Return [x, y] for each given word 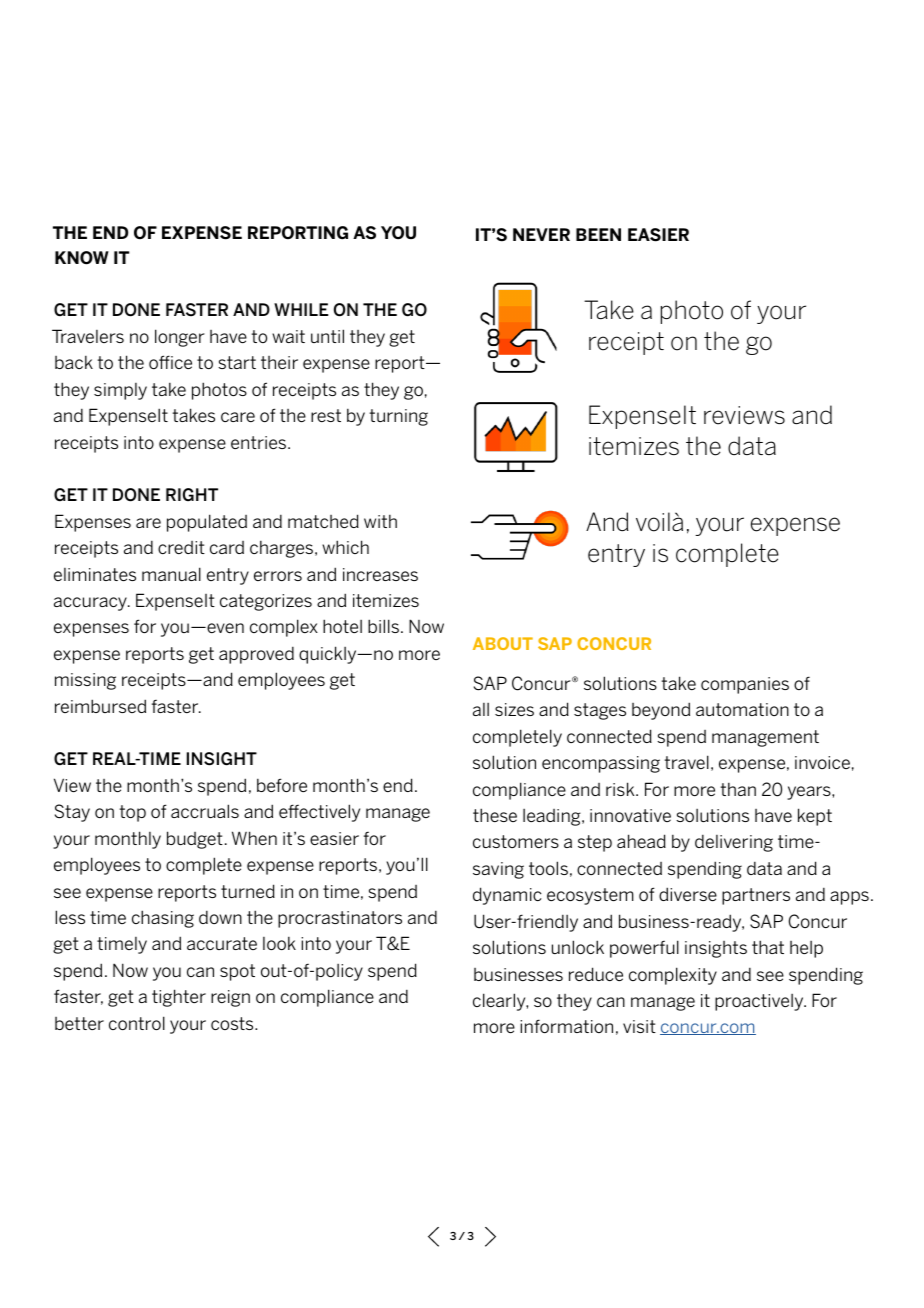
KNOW [82, 258]
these [495, 815]
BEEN [598, 234]
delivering [734, 843]
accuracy [91, 604]
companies [745, 685]
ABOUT [503, 643]
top [132, 813]
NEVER [541, 234]
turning [398, 417]
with [380, 521]
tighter [179, 998]
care [238, 417]
